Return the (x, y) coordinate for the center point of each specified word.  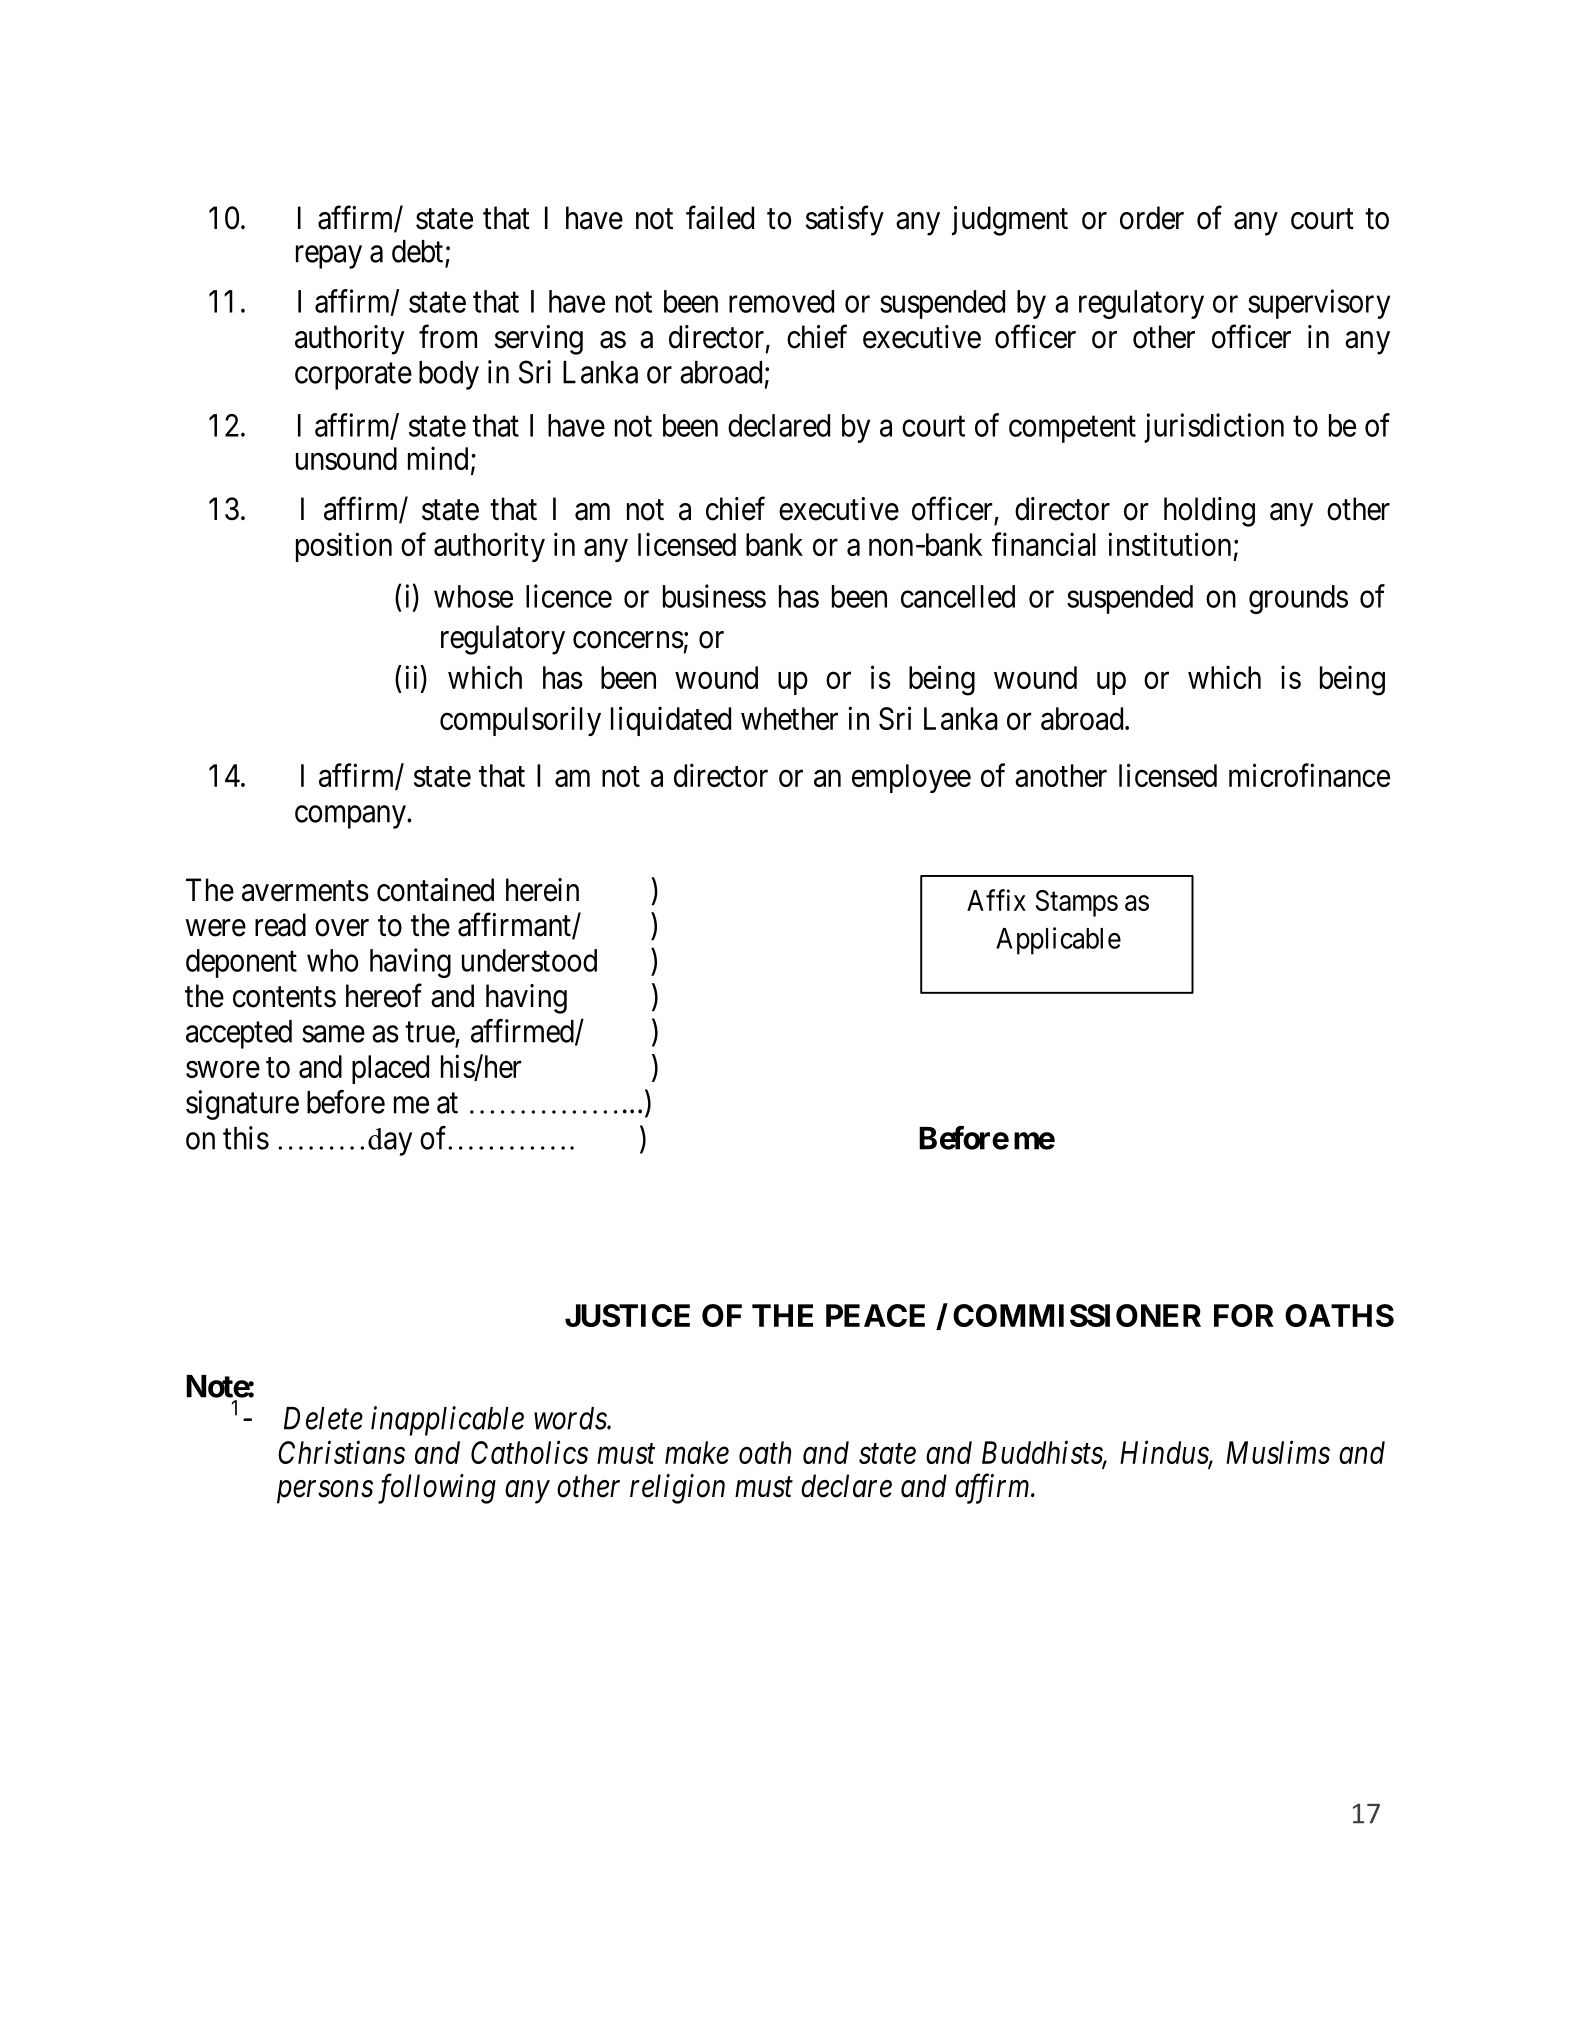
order (1152, 218)
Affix (996, 900)
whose (473, 596)
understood (529, 960)
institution (1169, 544)
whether (789, 718)
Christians (341, 1452)
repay (329, 257)
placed (390, 1069)
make (697, 1452)
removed (781, 301)
